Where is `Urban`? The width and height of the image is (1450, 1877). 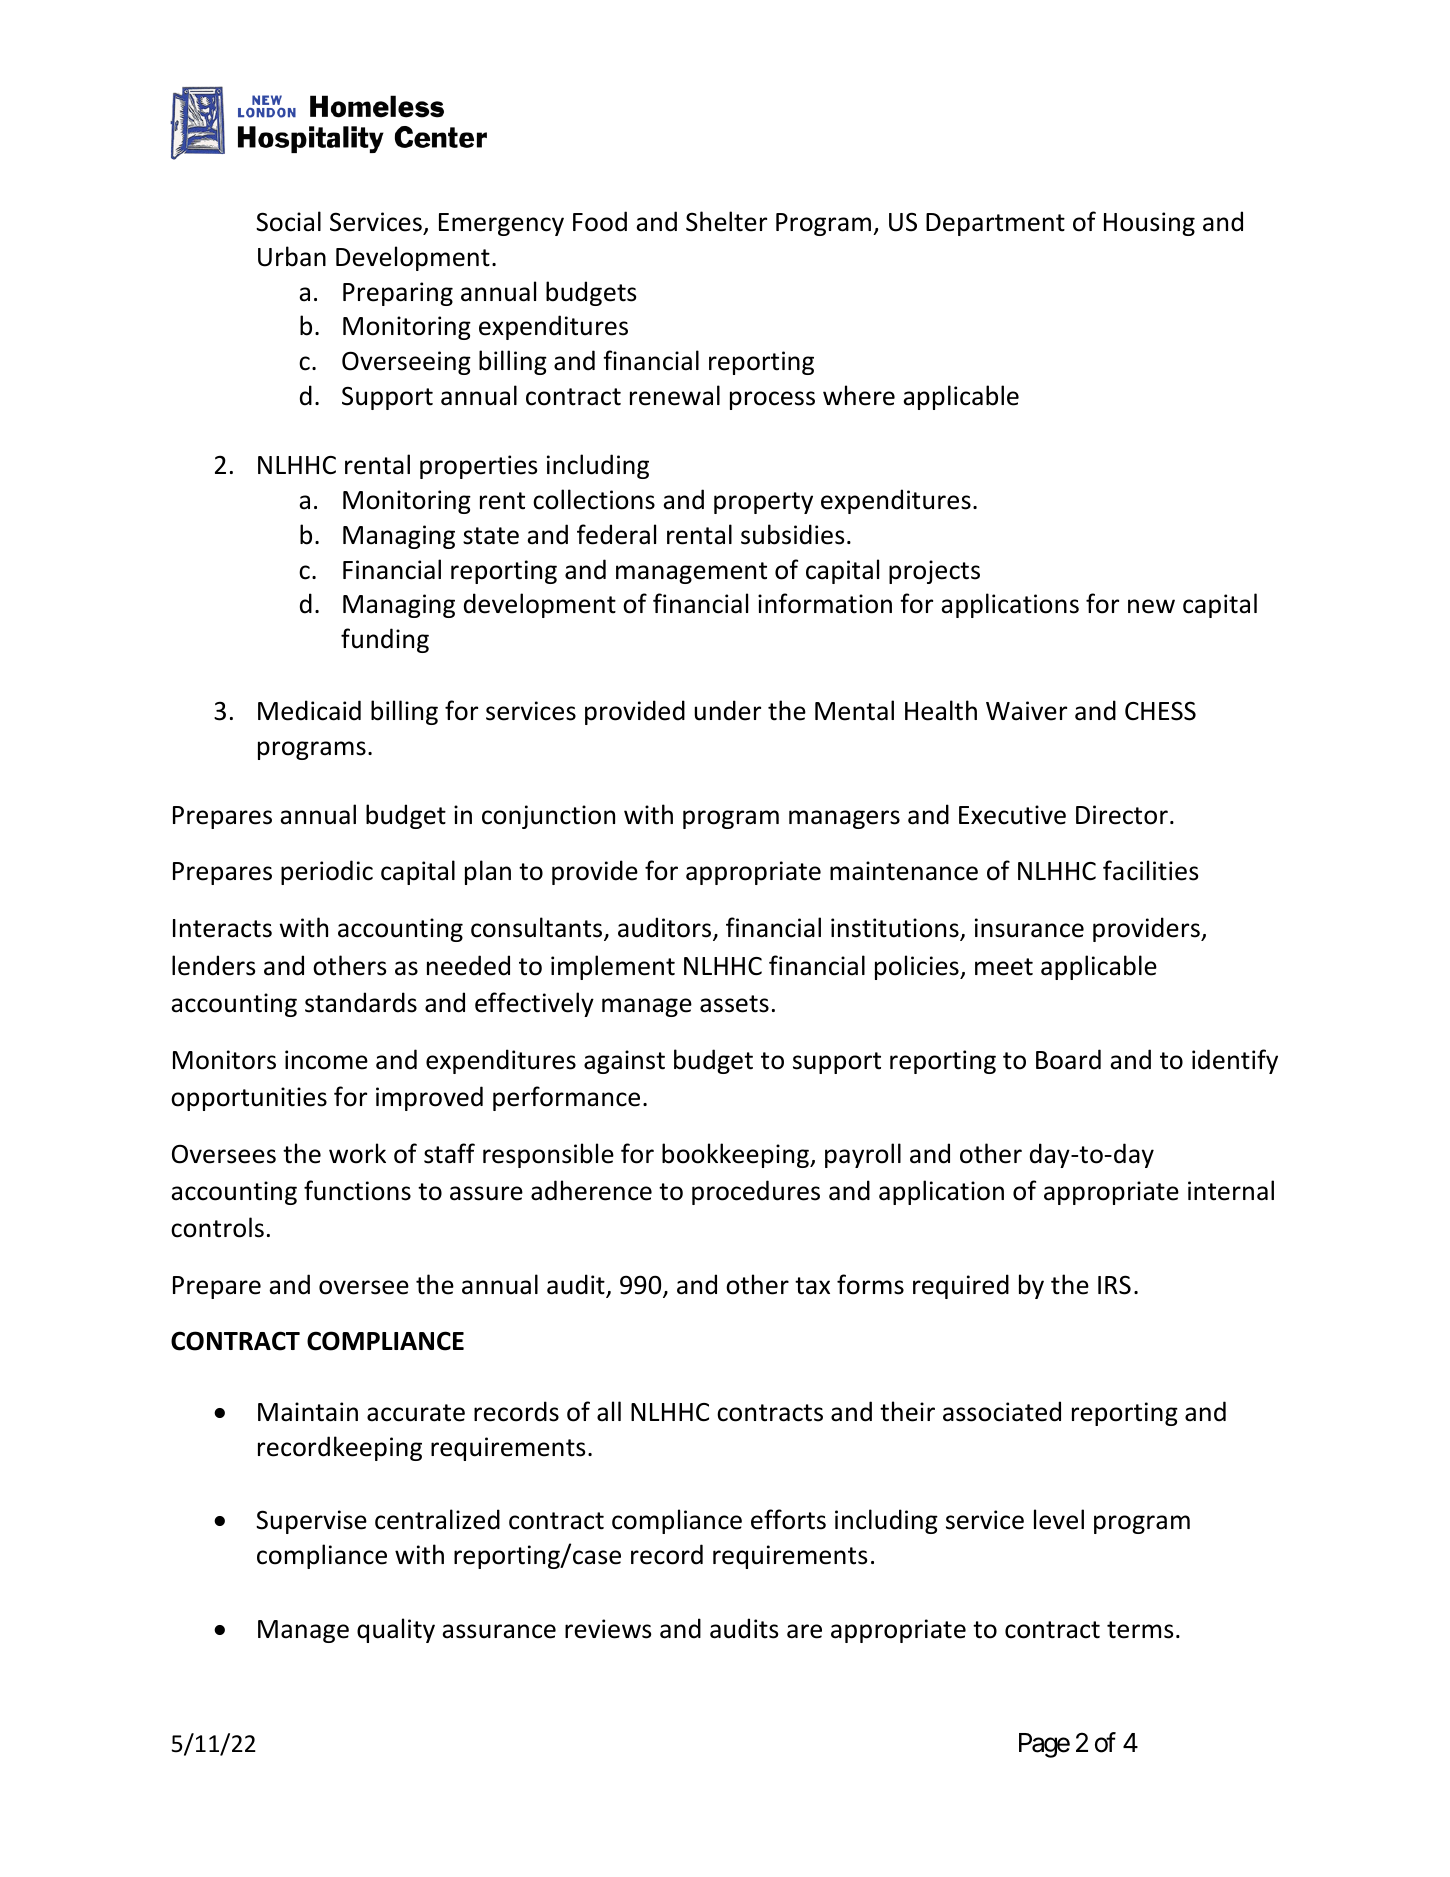
Urban is located at coordinates (292, 256).
